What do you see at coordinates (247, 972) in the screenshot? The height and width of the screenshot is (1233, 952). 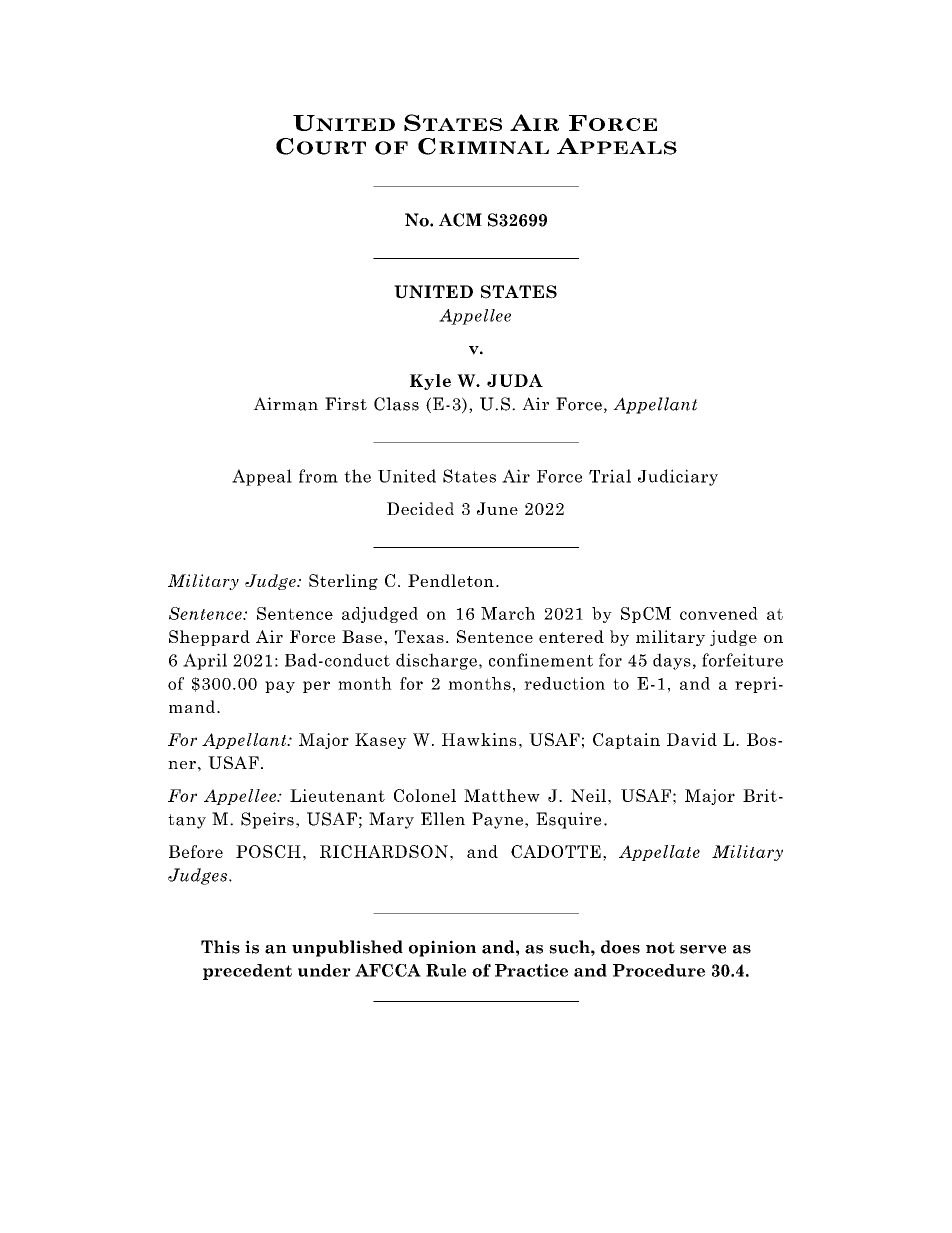 I see `precedent` at bounding box center [247, 972].
